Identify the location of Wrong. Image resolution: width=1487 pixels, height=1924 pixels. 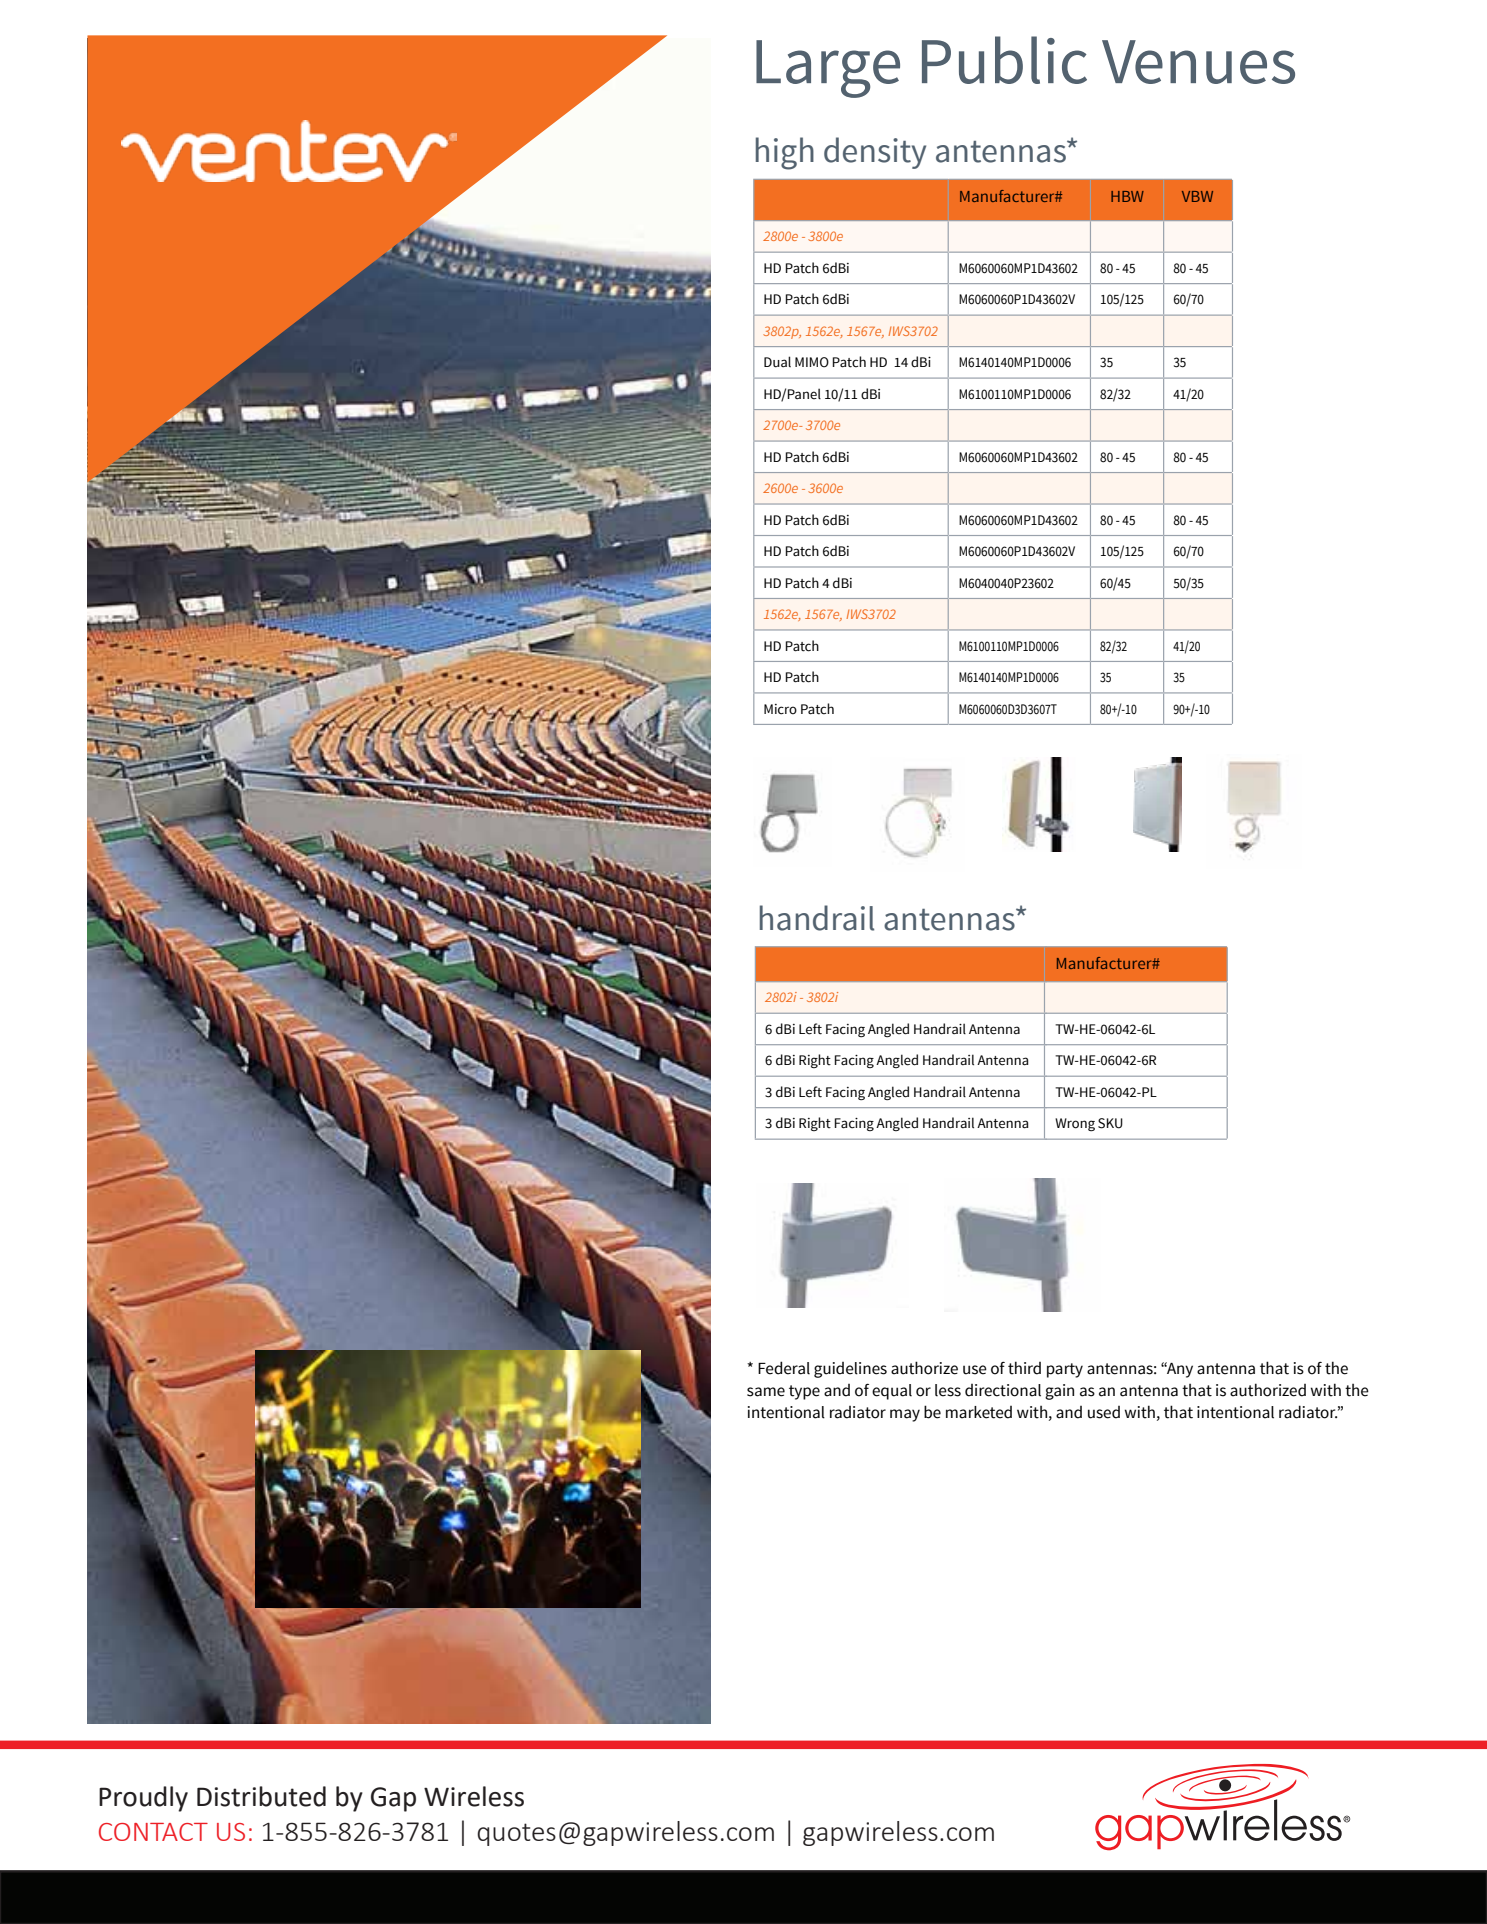
(1075, 1124).
